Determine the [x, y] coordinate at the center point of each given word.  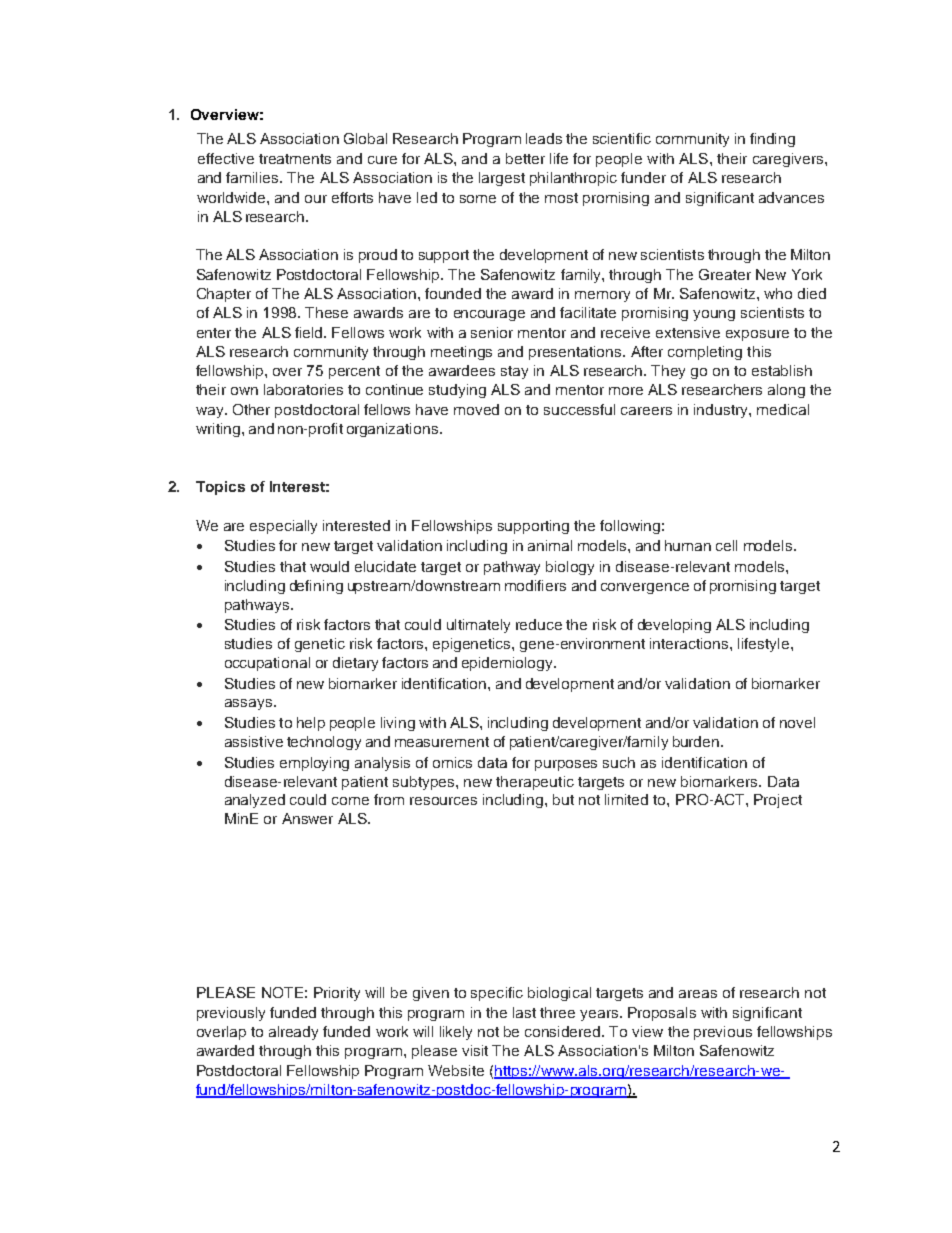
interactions [690, 643]
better [525, 158]
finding [772, 140]
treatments [295, 159]
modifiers [535, 585]
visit [475, 1050]
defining [316, 587]
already [293, 1033]
